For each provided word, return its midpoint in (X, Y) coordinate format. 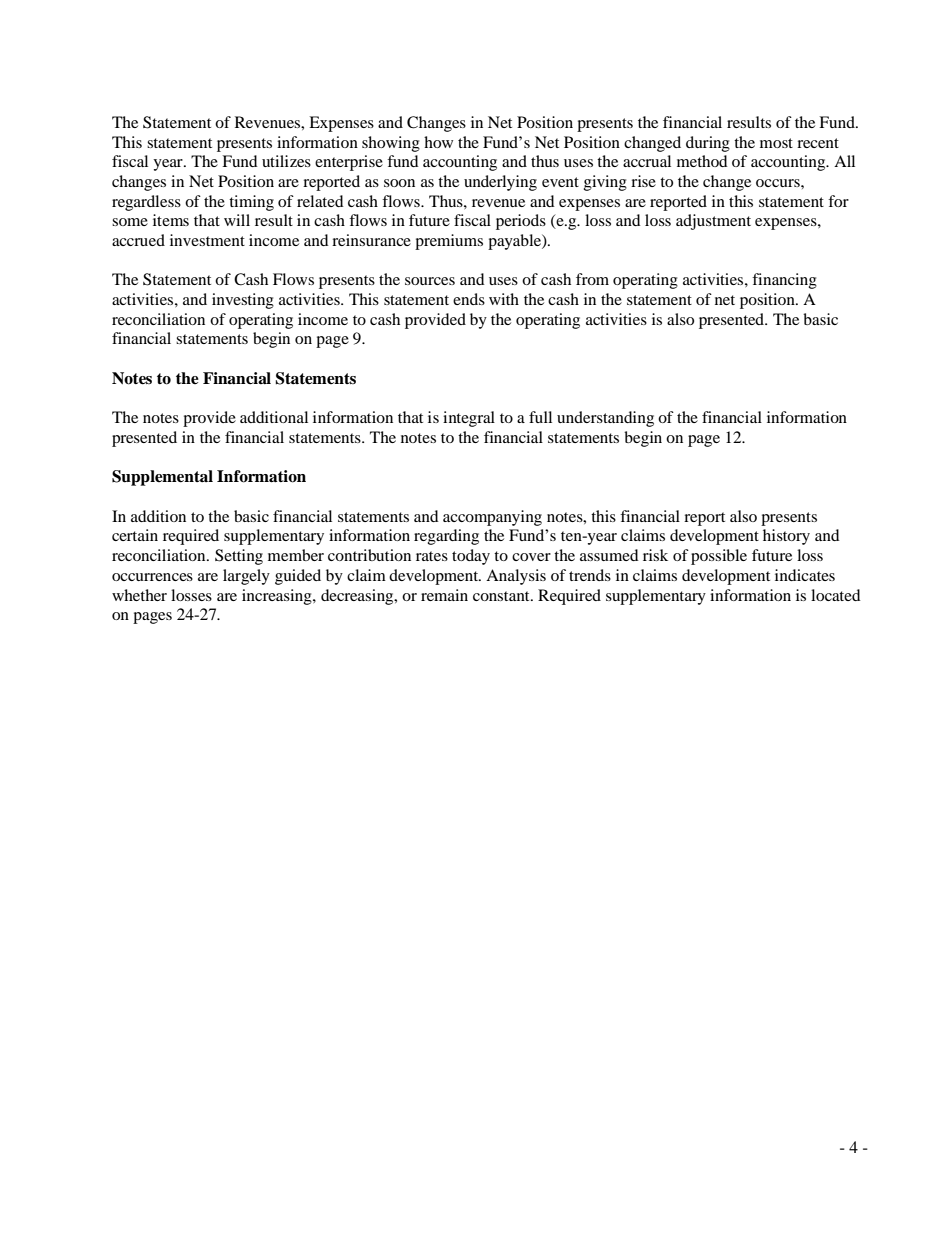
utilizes (286, 161)
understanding (605, 419)
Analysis (516, 577)
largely (246, 577)
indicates (805, 575)
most (776, 143)
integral (469, 419)
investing (243, 301)
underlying (500, 183)
